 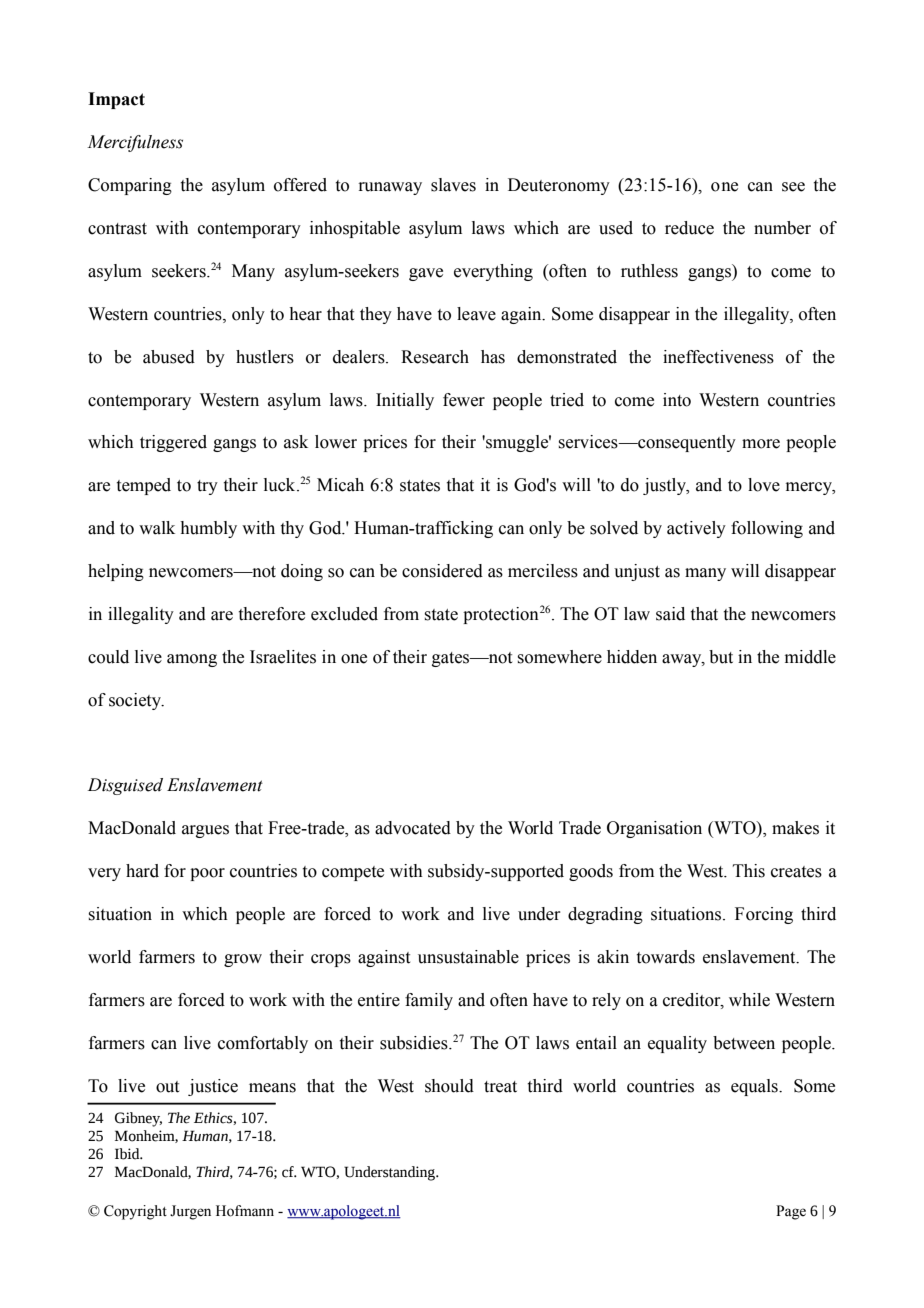 What do you see at coordinates (464, 400) in the screenshot?
I see `fewer` at bounding box center [464, 400].
